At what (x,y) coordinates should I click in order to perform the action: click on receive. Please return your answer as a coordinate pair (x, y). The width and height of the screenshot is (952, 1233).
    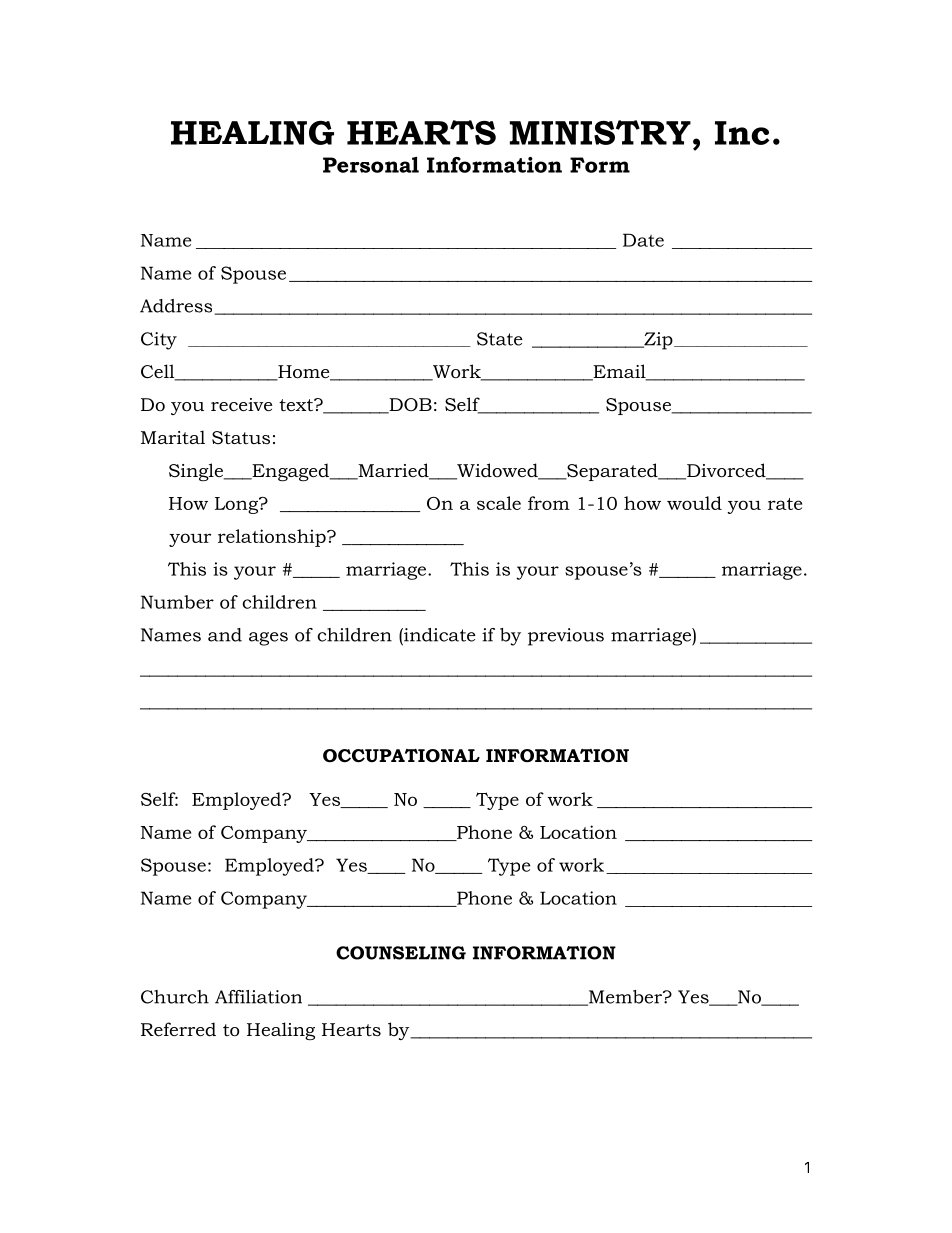
    Looking at the image, I should click on (241, 405).
